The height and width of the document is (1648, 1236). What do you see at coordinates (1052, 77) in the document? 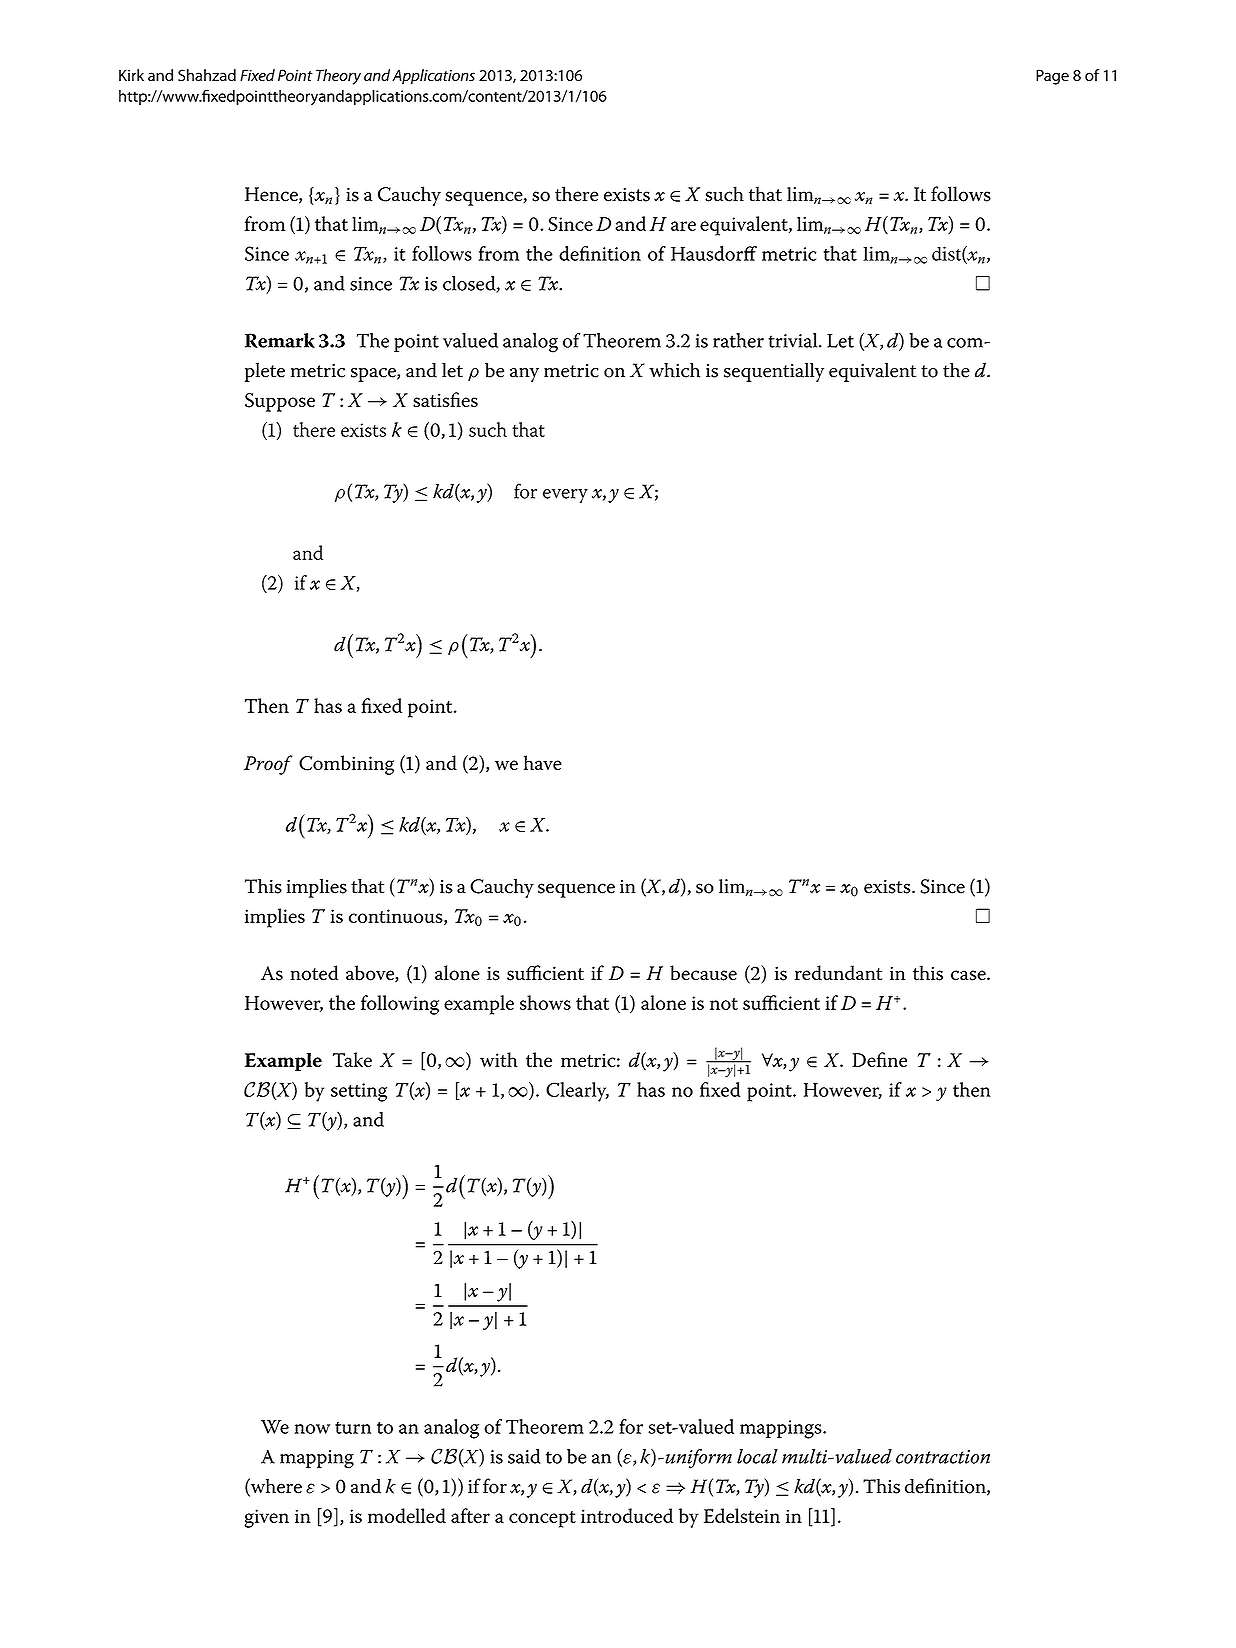
I see `Page` at bounding box center [1052, 77].
